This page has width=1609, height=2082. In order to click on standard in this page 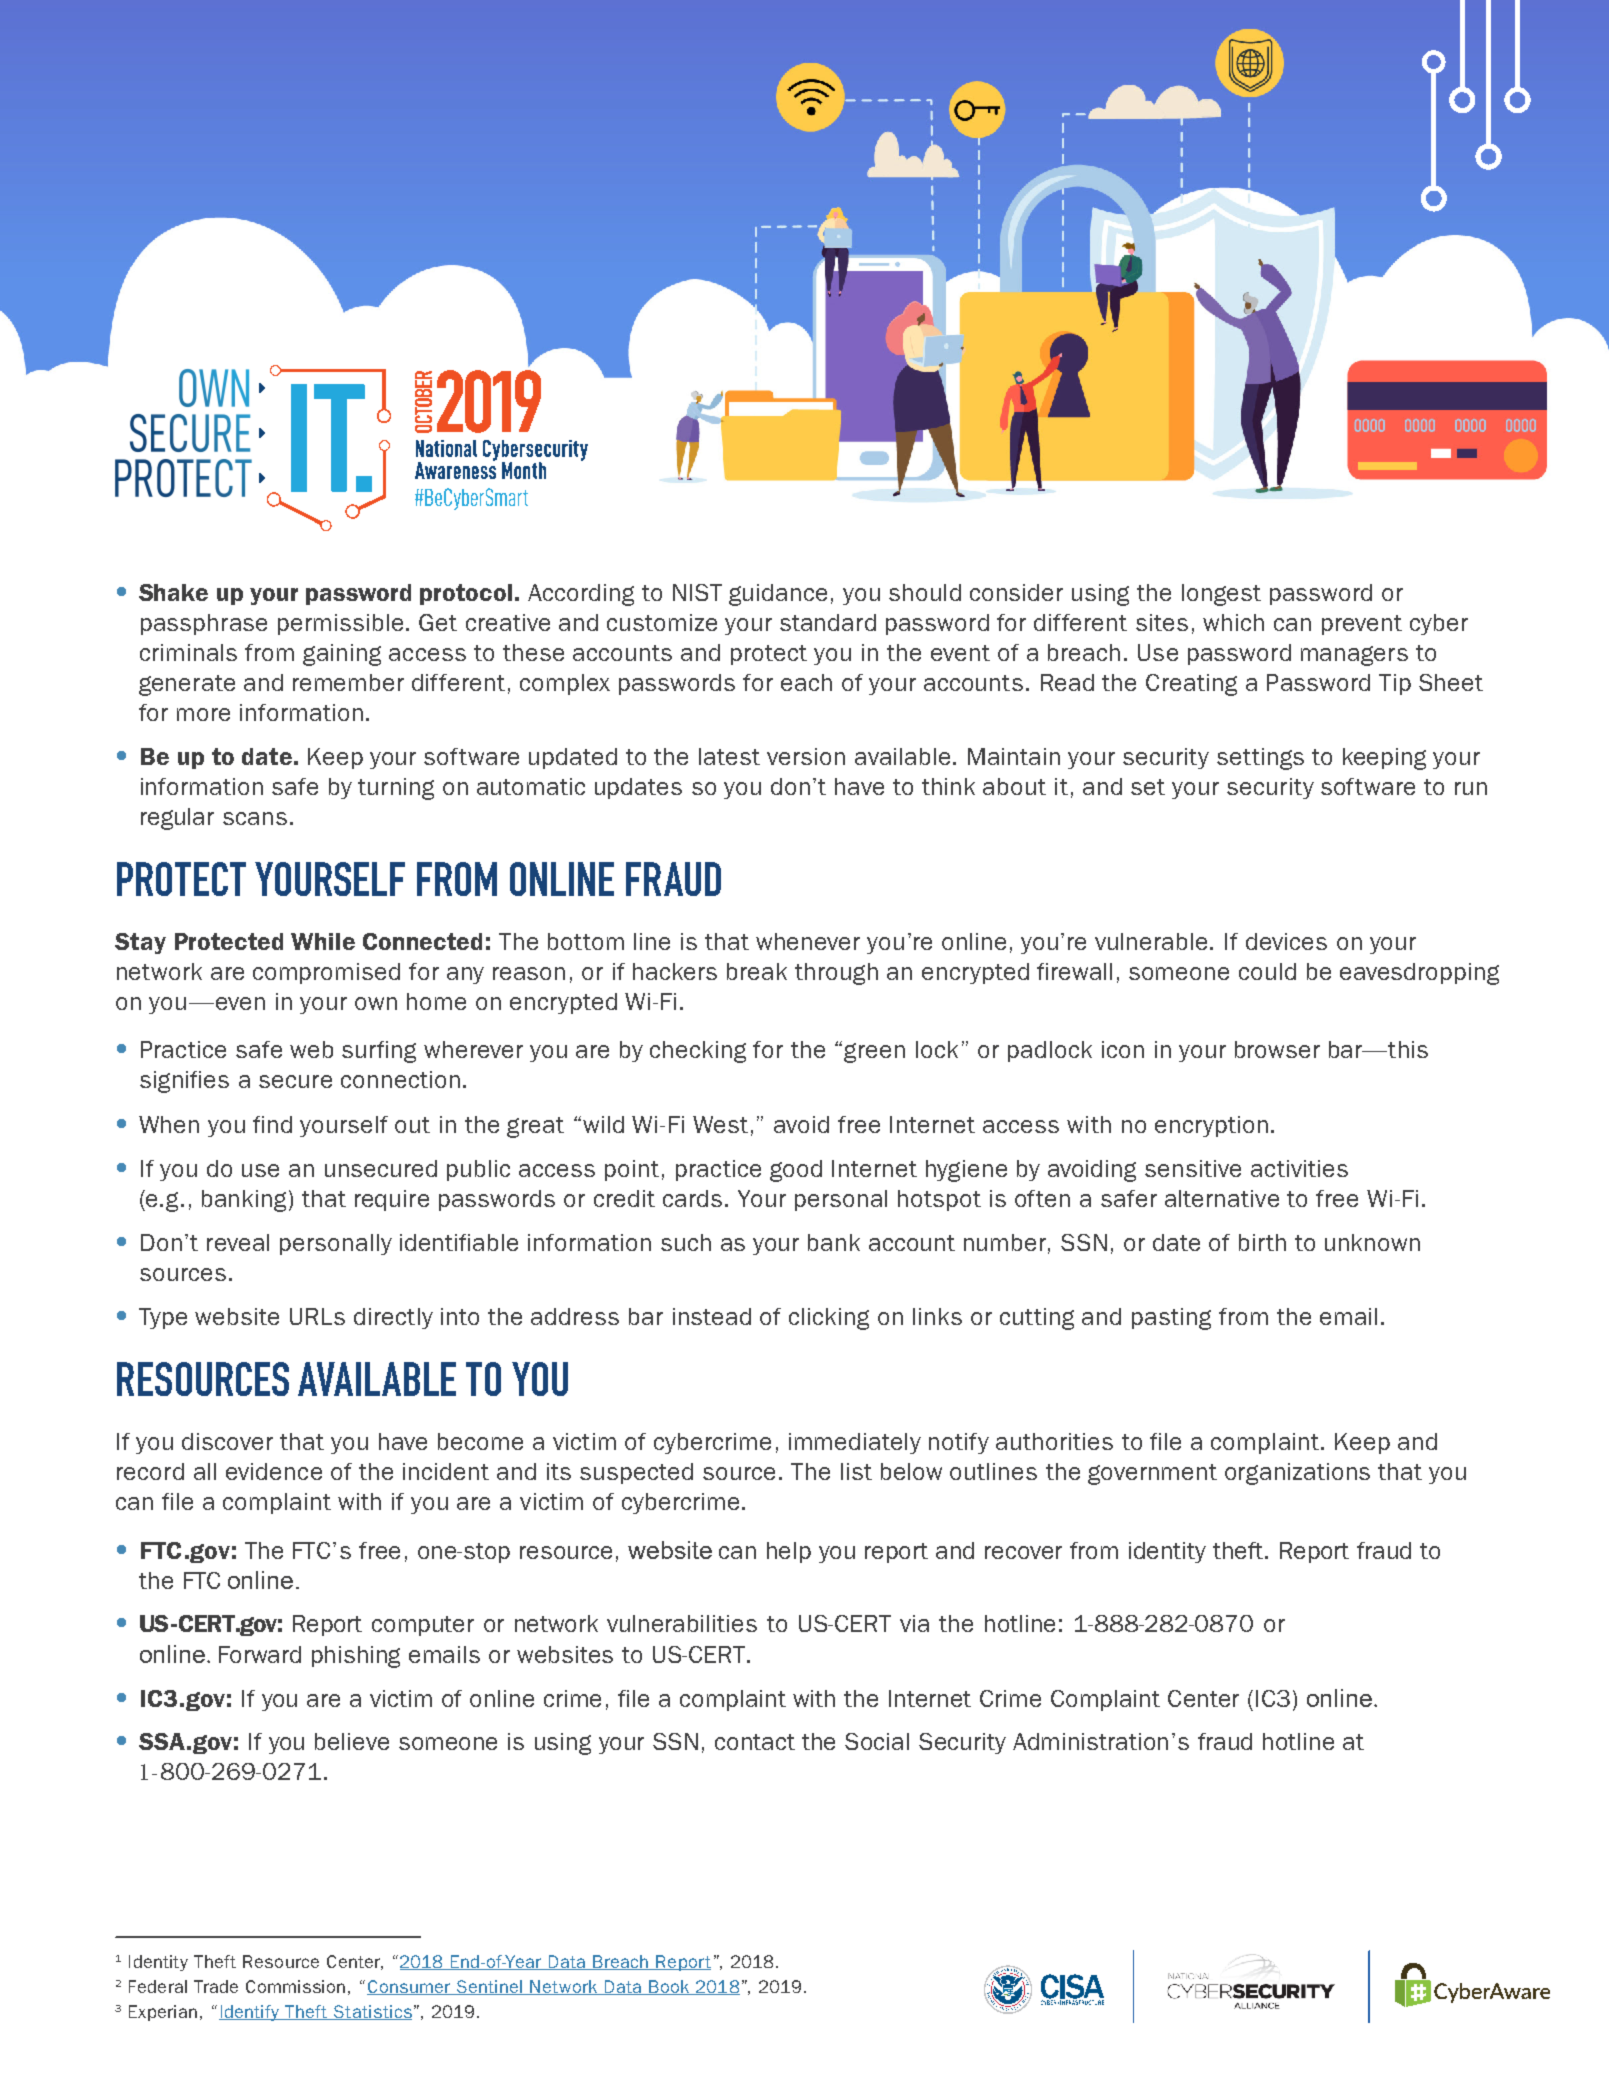, I will do `click(828, 622)`.
